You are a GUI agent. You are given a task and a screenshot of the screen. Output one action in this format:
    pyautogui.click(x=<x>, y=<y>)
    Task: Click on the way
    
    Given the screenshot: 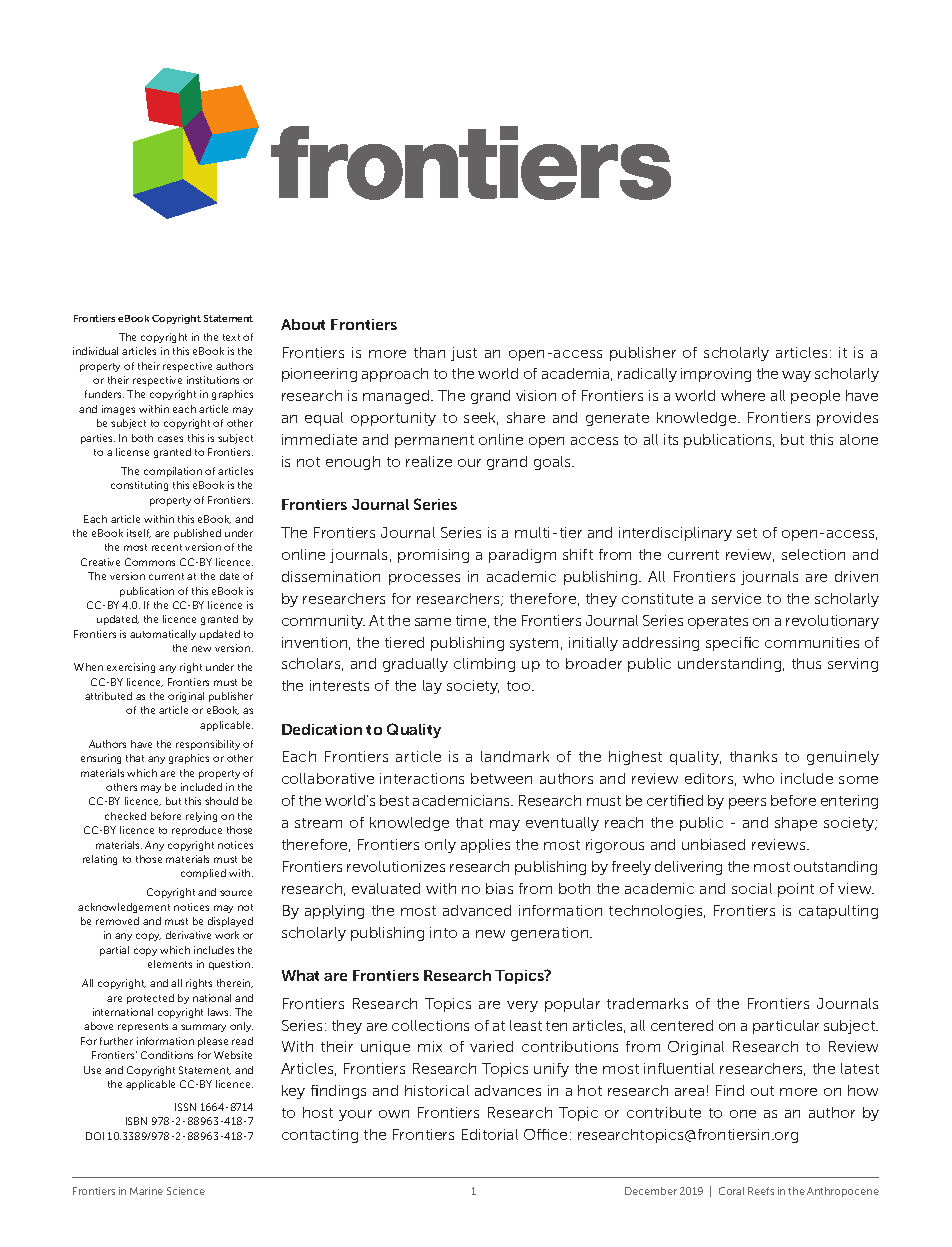 What is the action you would take?
    pyautogui.click(x=796, y=376)
